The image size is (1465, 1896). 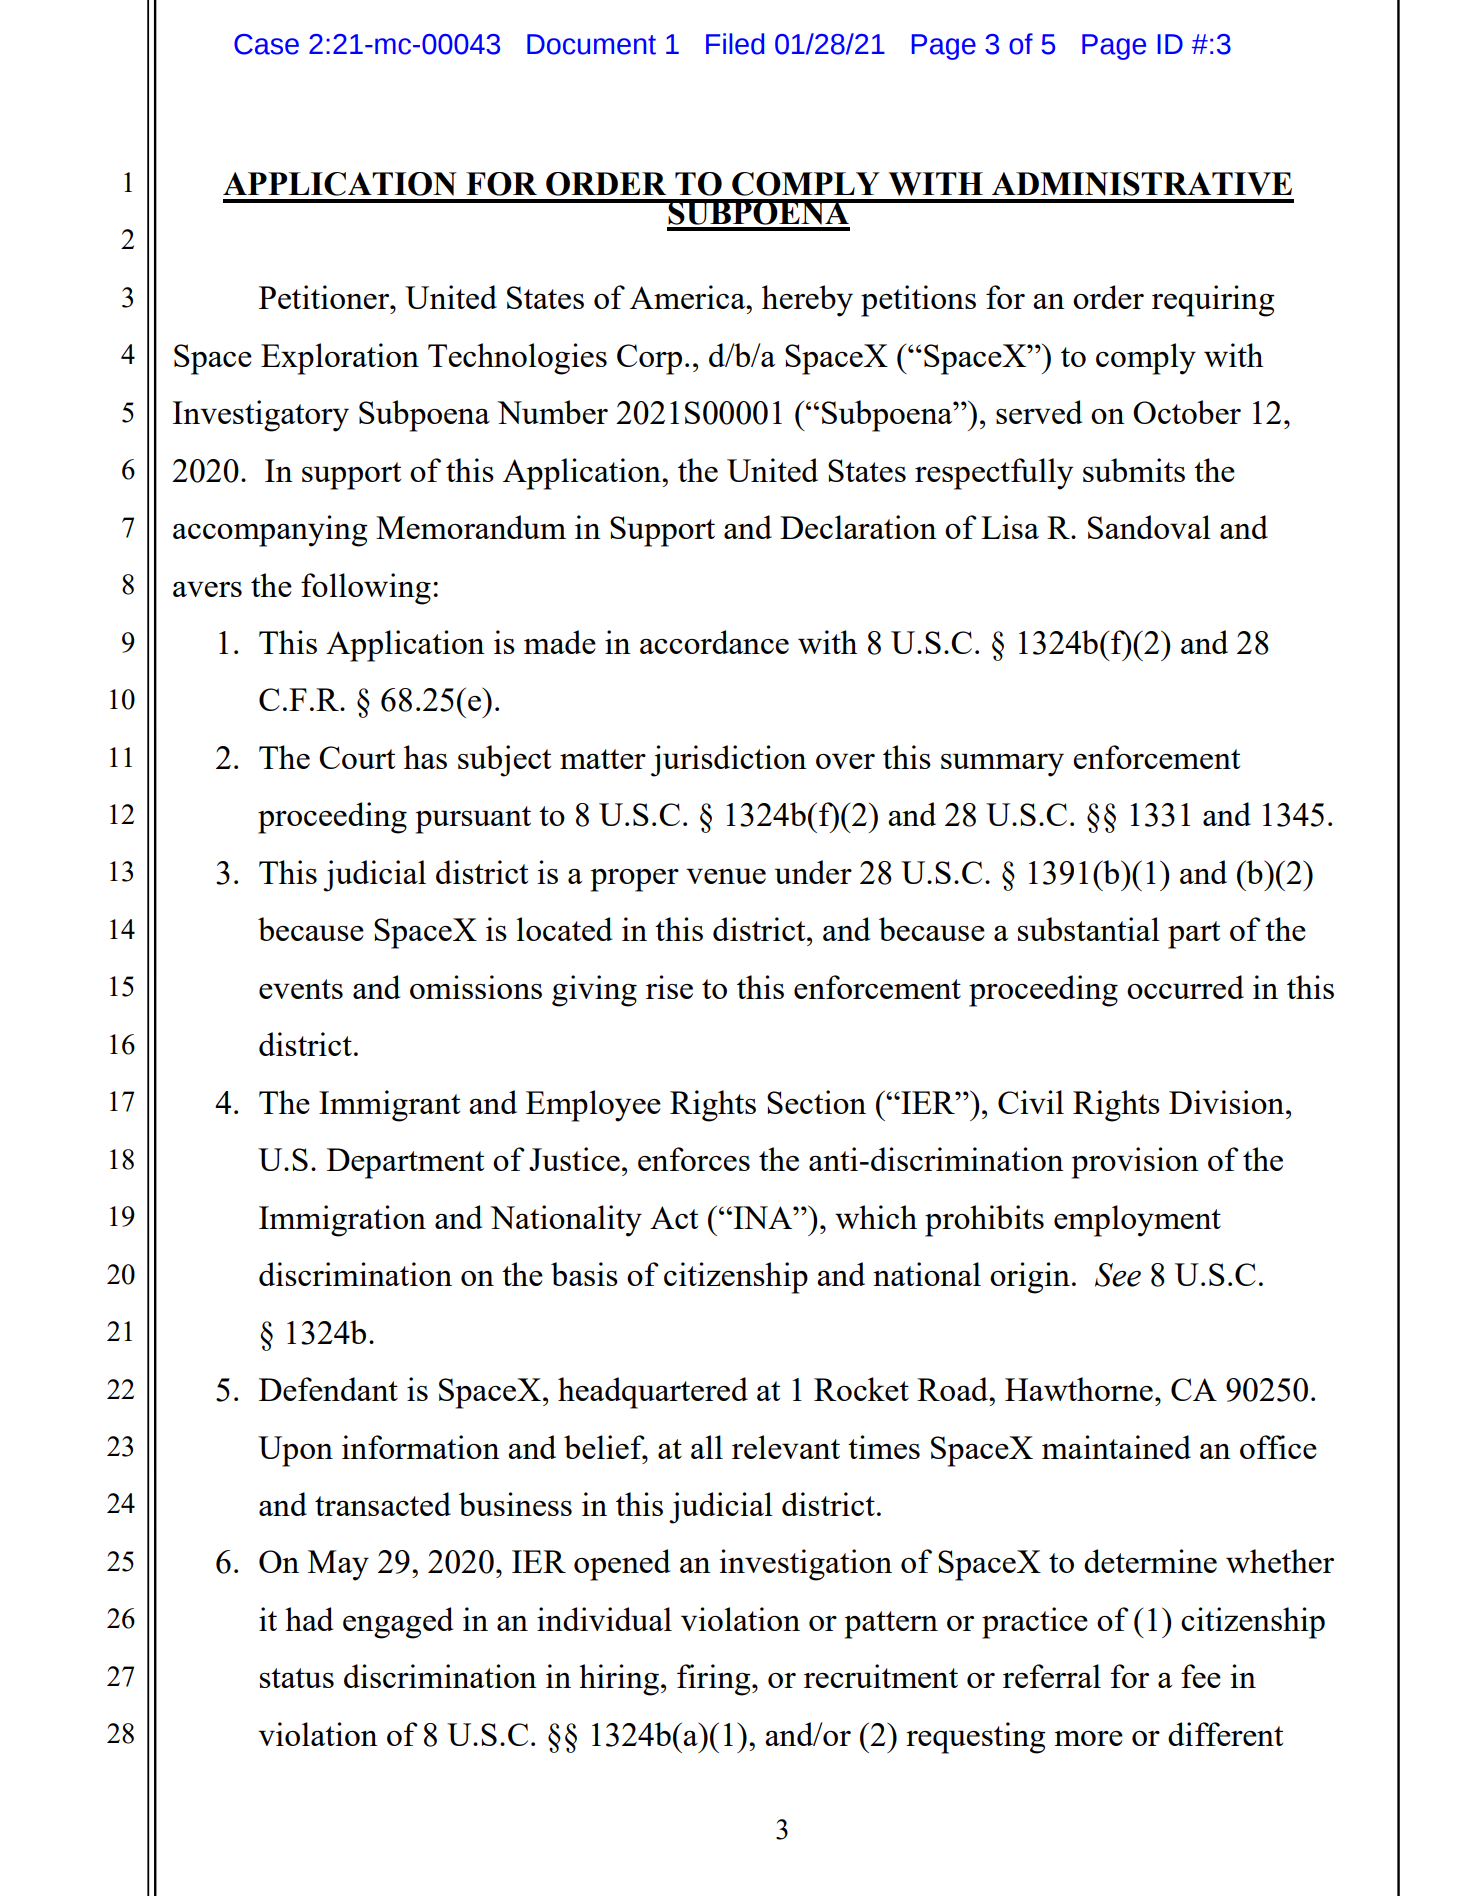 What do you see at coordinates (297, 1678) in the page?
I see `status` at bounding box center [297, 1678].
